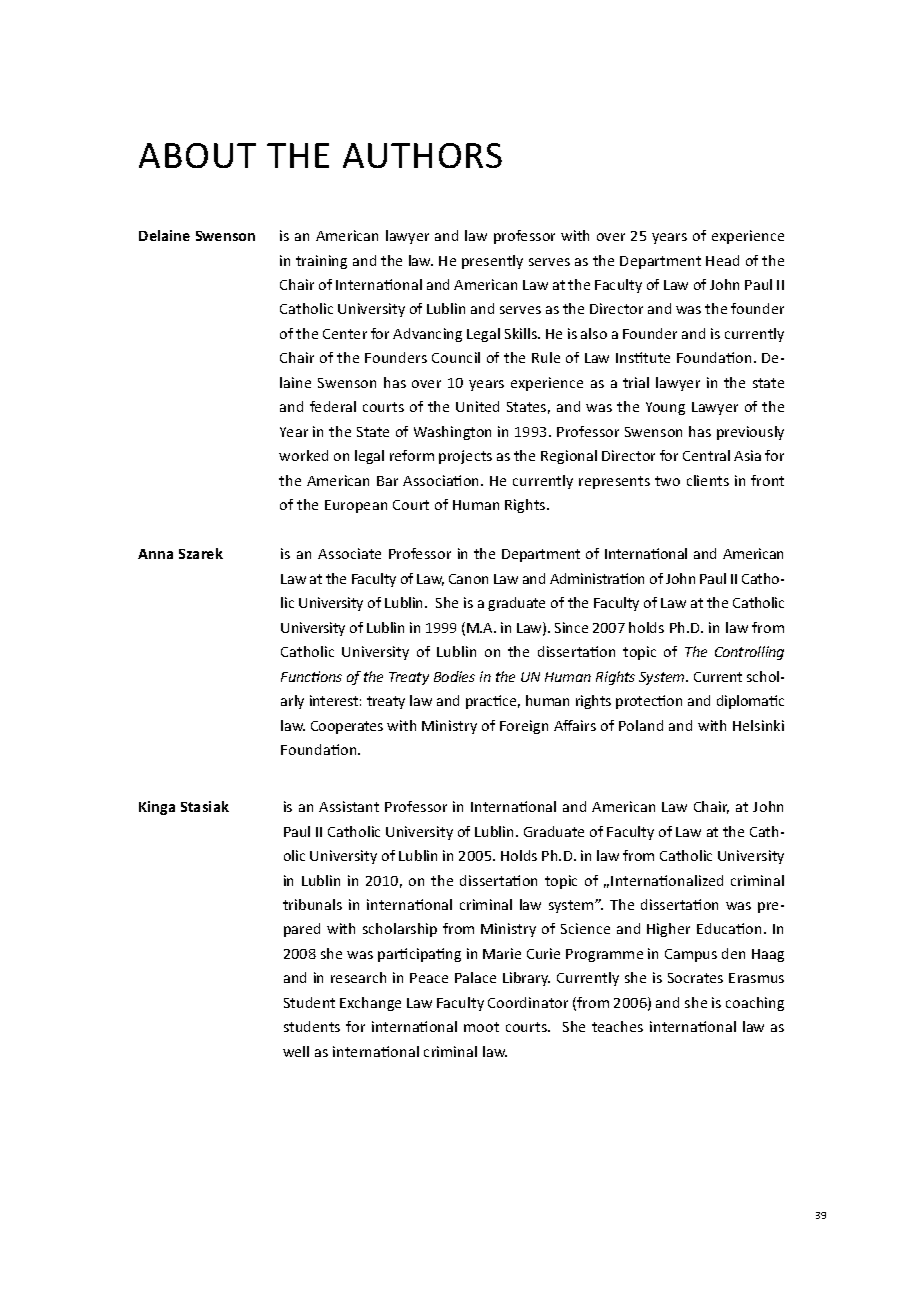 This screenshot has height=1295, width=924. Describe the element at coordinates (422, 155) in the screenshot. I see `Authors` at that location.
